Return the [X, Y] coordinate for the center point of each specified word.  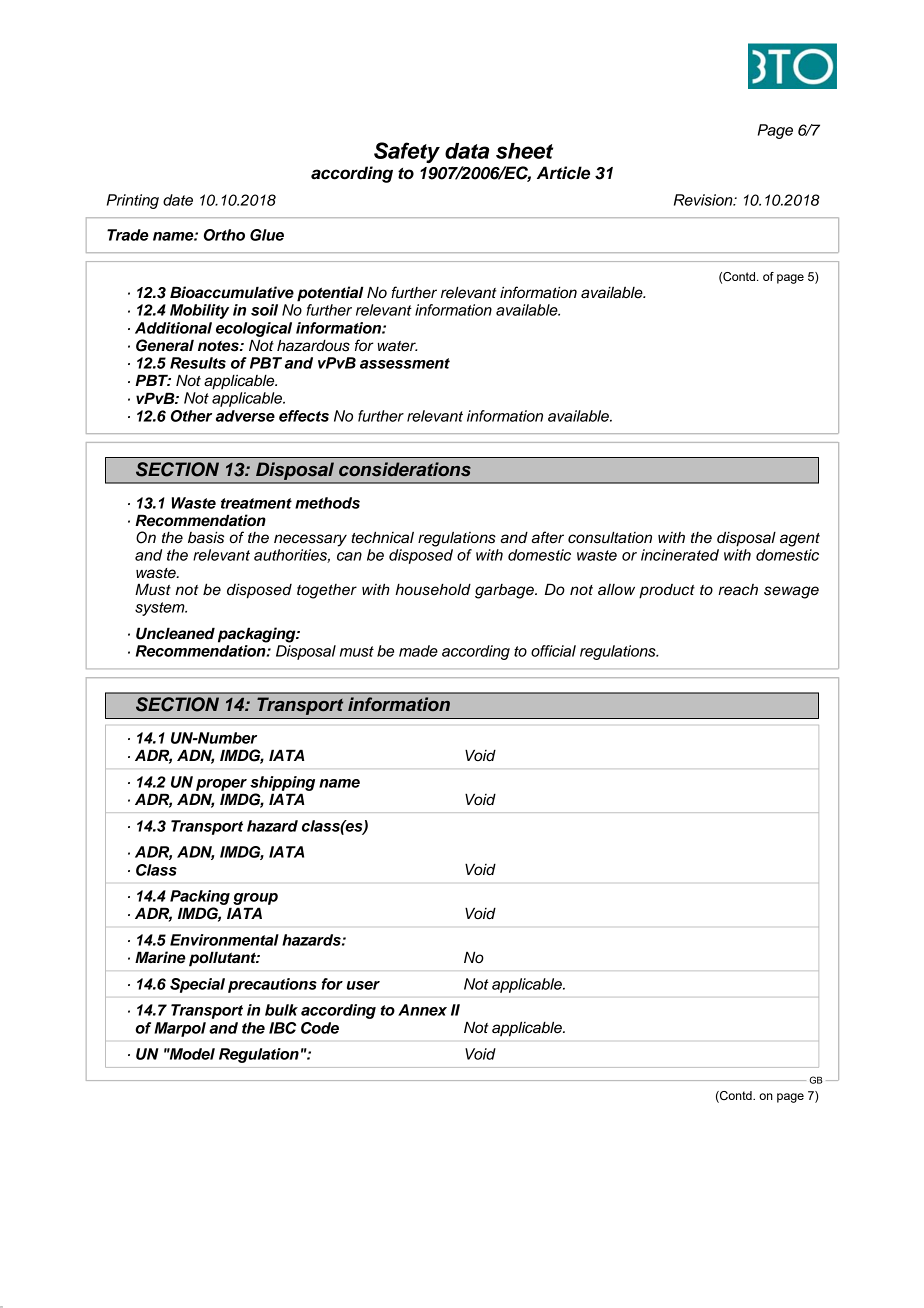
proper [221, 785]
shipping [282, 783]
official [553, 651]
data [467, 151]
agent [800, 540]
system [161, 609]
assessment [405, 363]
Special [197, 985]
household [433, 590]
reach [738, 590]
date [178, 200]
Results [198, 363]
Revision [704, 200]
